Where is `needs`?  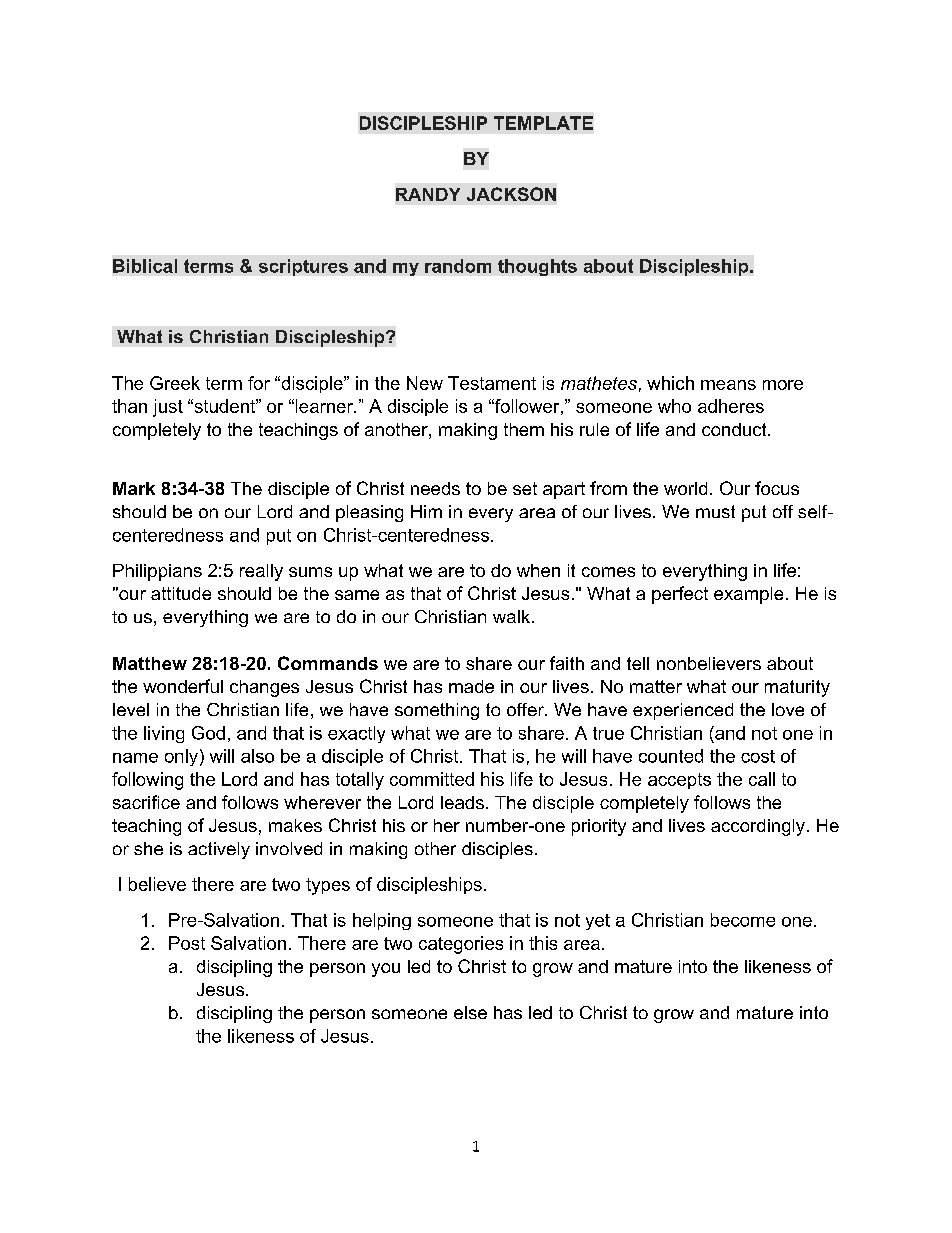
needs is located at coordinates (435, 488).
